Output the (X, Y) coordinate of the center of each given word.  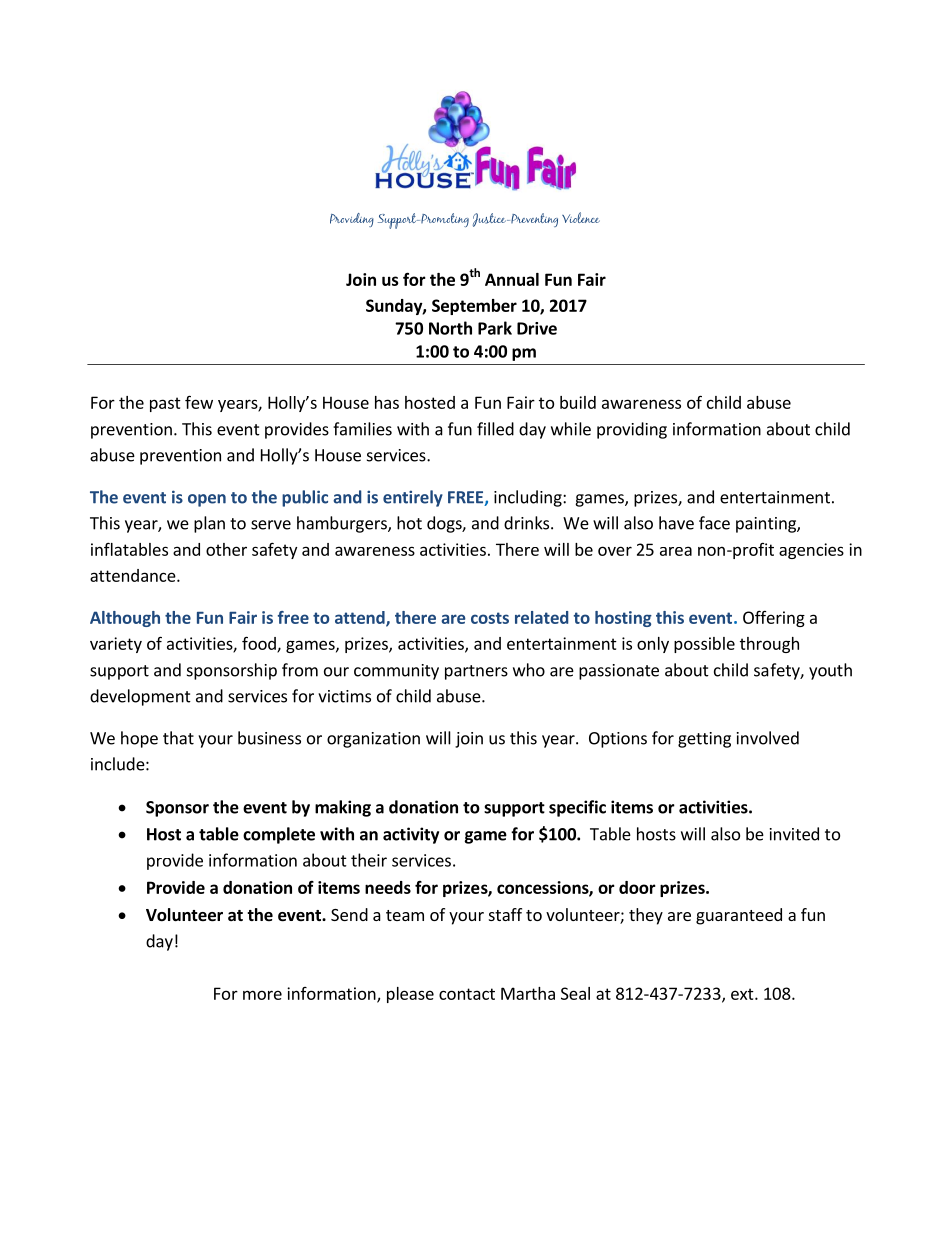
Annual (512, 279)
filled (495, 429)
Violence (581, 217)
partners (476, 672)
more (262, 995)
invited (794, 834)
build (578, 402)
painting (767, 525)
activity (411, 835)
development (140, 697)
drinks (528, 523)
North (450, 328)
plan (209, 524)
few (199, 402)
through (769, 645)
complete (279, 835)
